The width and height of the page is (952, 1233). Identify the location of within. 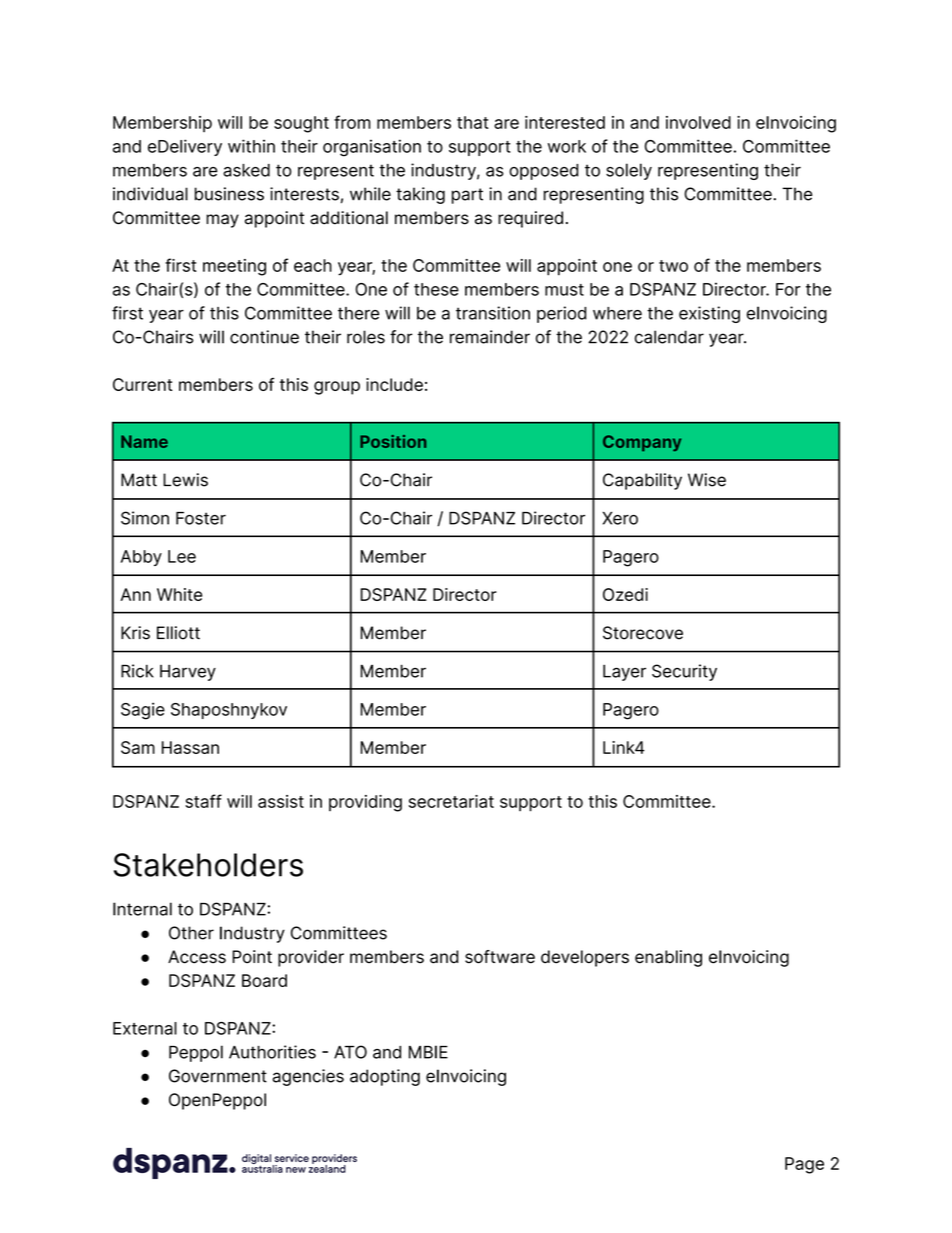
(251, 146).
